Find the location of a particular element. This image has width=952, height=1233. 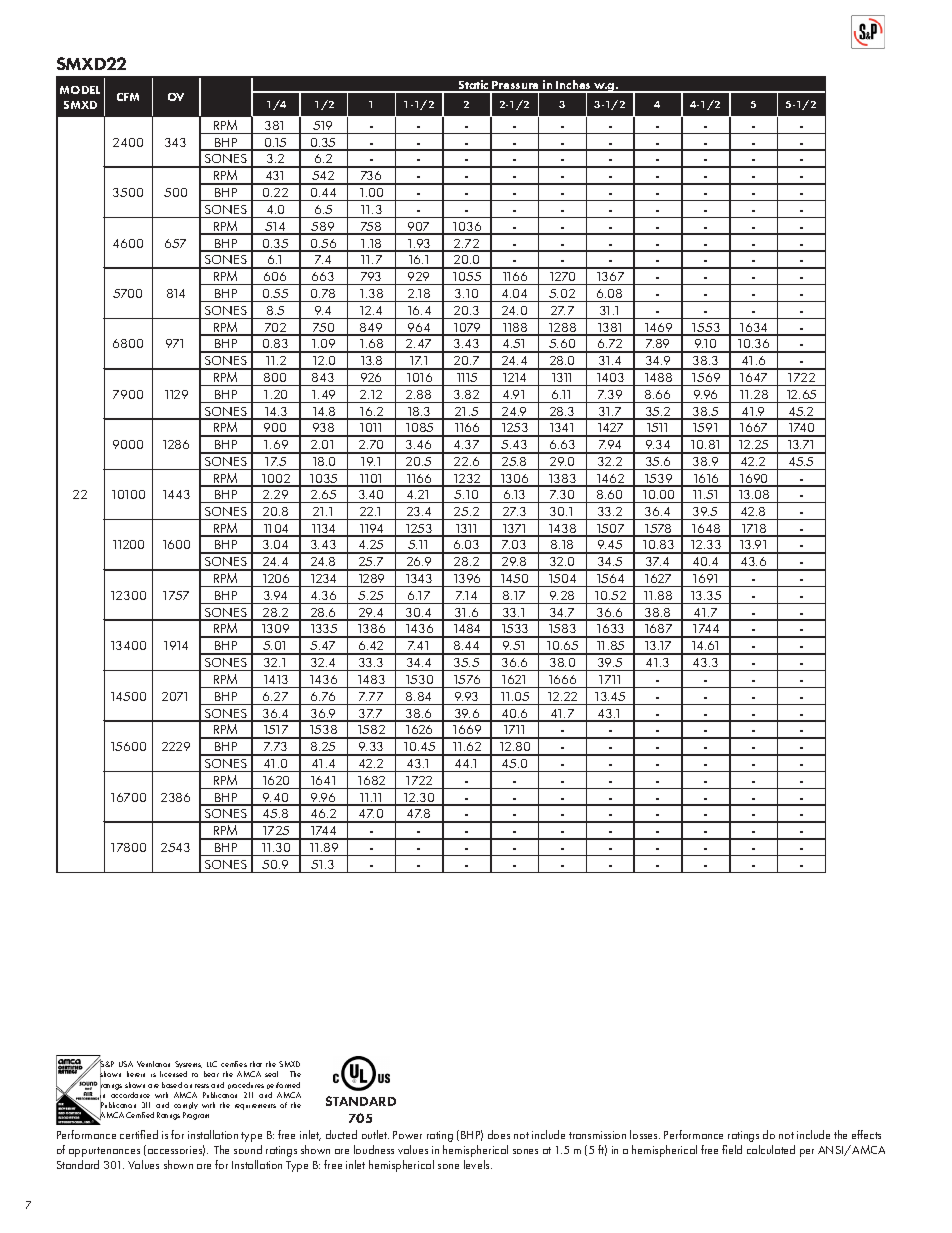

calculated is located at coordinates (771, 1149).
